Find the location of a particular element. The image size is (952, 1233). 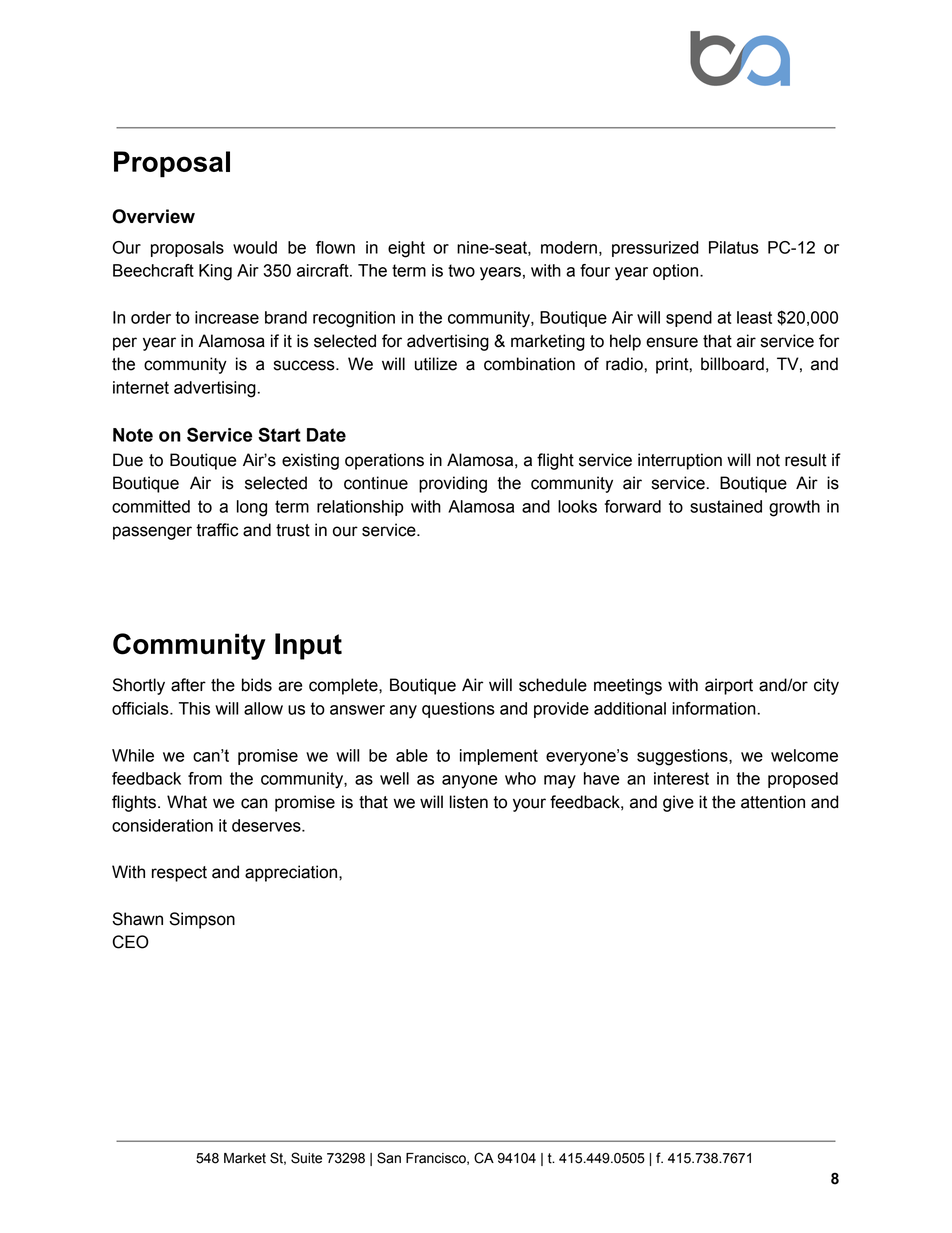

Suite is located at coordinates (306, 1158).
